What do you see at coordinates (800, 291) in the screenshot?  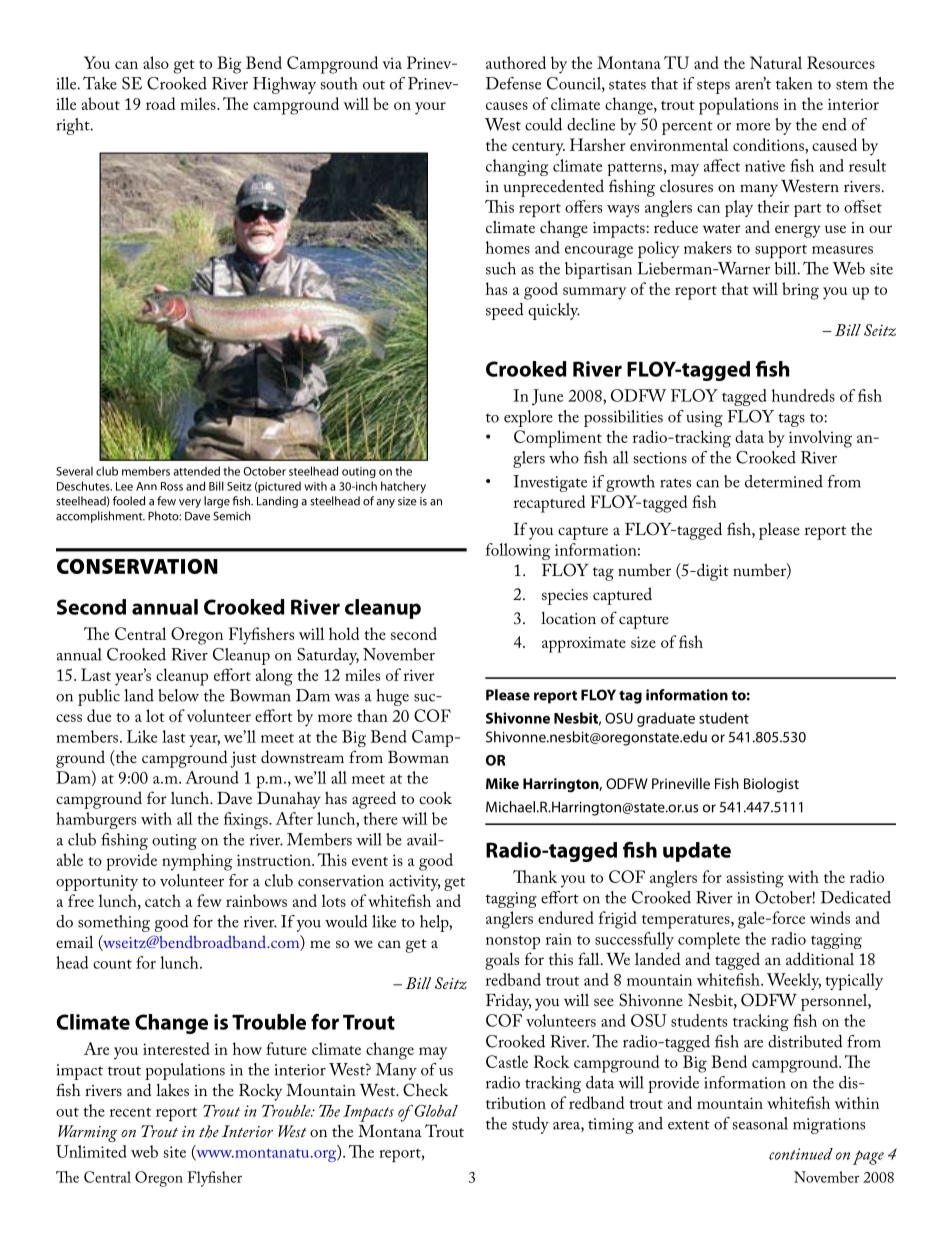 I see `bring` at bounding box center [800, 291].
